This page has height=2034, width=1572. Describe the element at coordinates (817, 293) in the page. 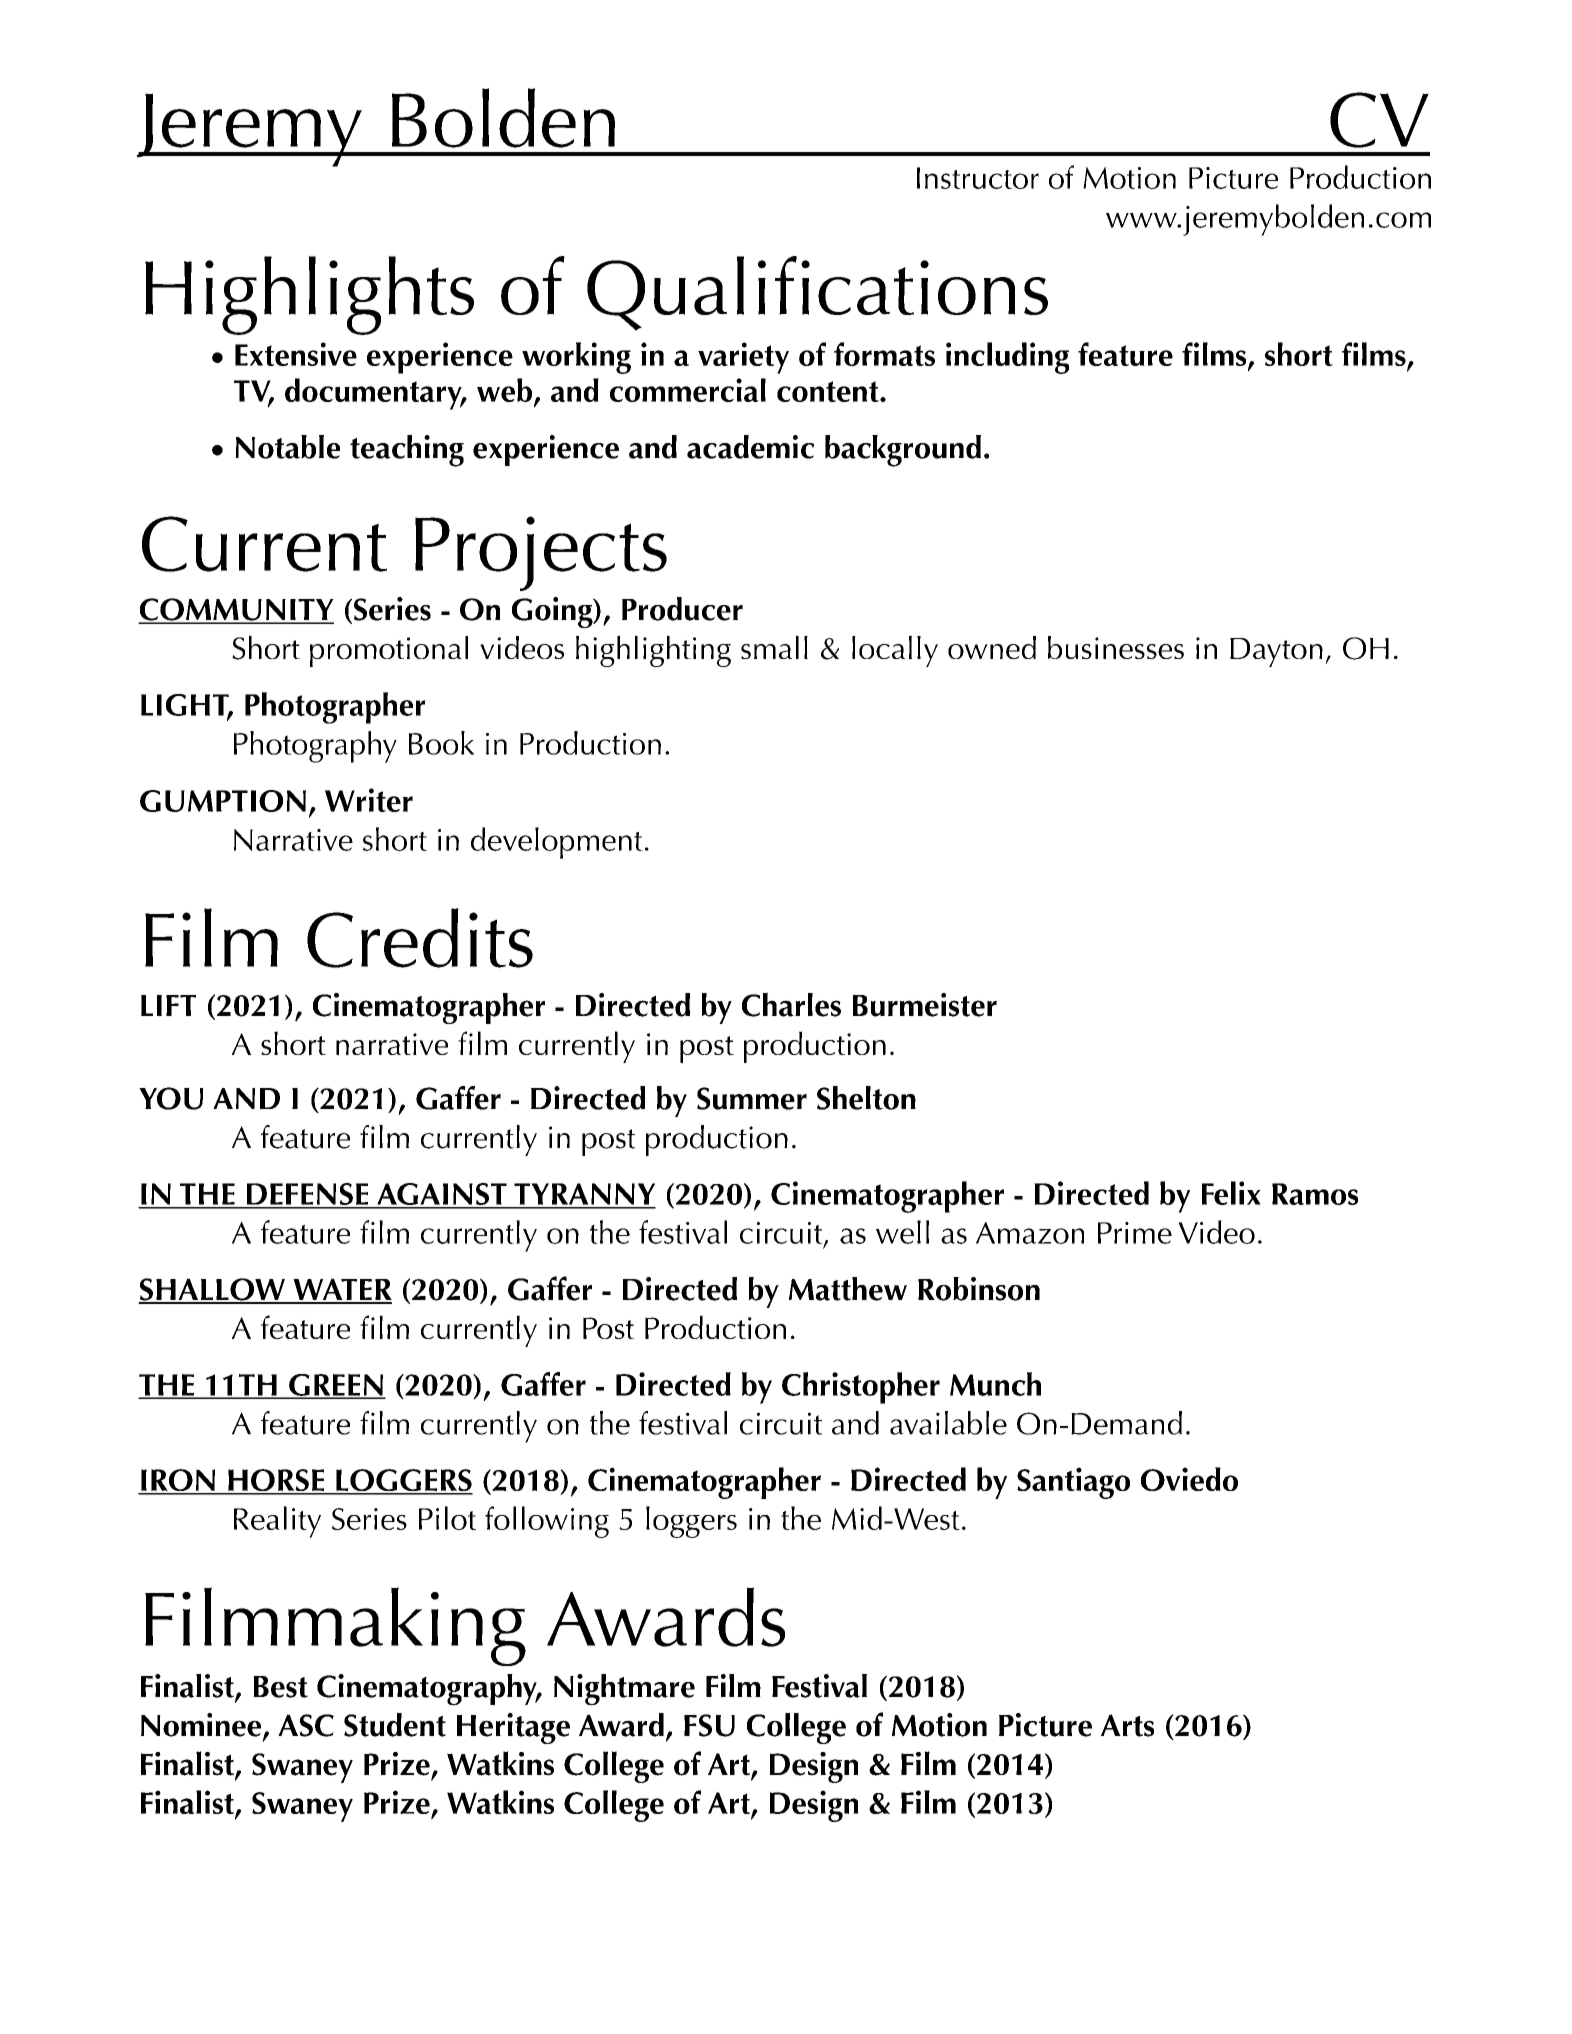

I see `Qualifications` at that location.
